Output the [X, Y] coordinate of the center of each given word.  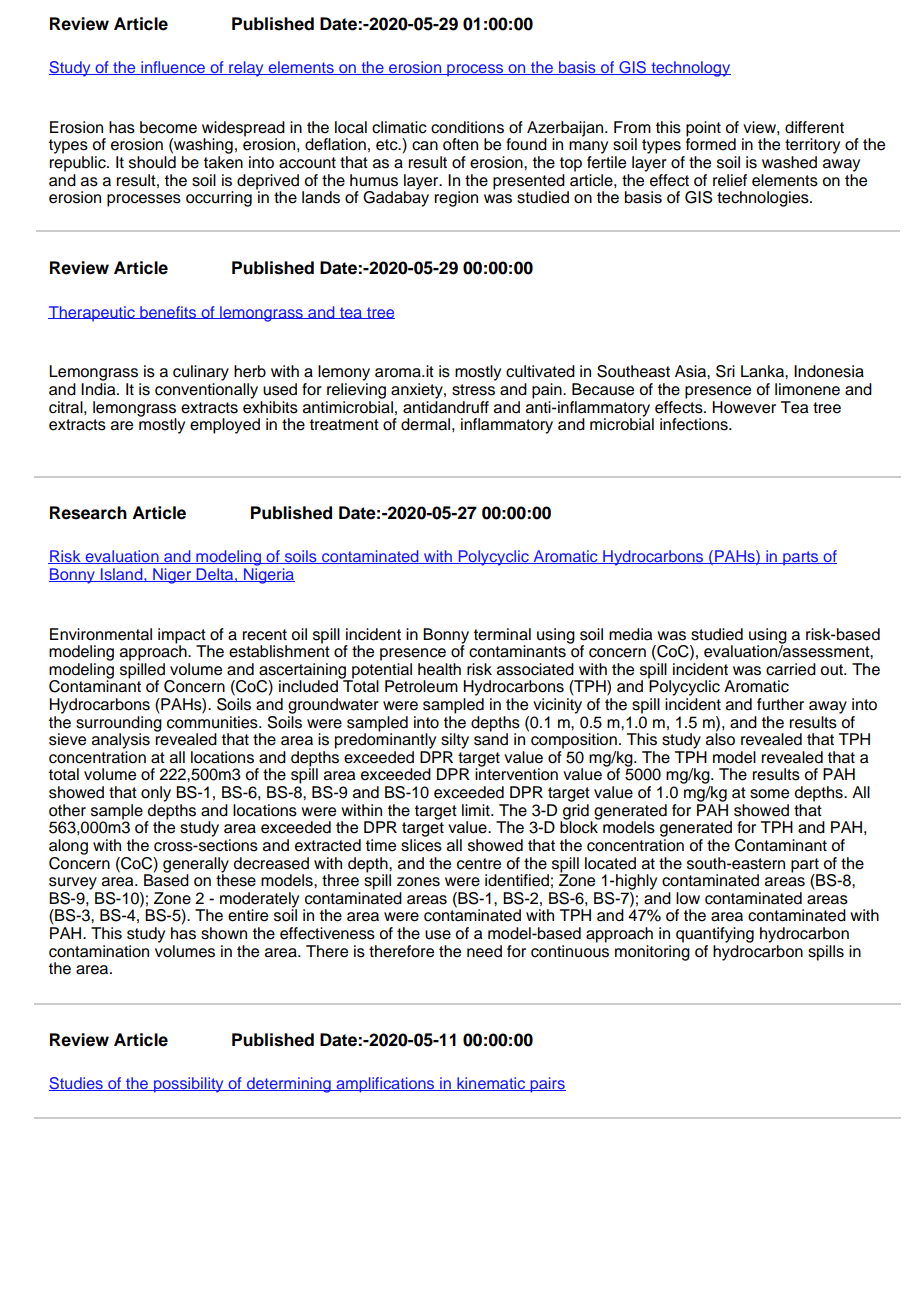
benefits [168, 312]
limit [477, 810]
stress [473, 390]
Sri [725, 371]
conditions [467, 127]
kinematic [491, 1084]
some [769, 794]
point [703, 129]
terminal [502, 634]
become [168, 127]
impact [182, 636]
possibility [189, 1085]
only [156, 794]
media [630, 634]
